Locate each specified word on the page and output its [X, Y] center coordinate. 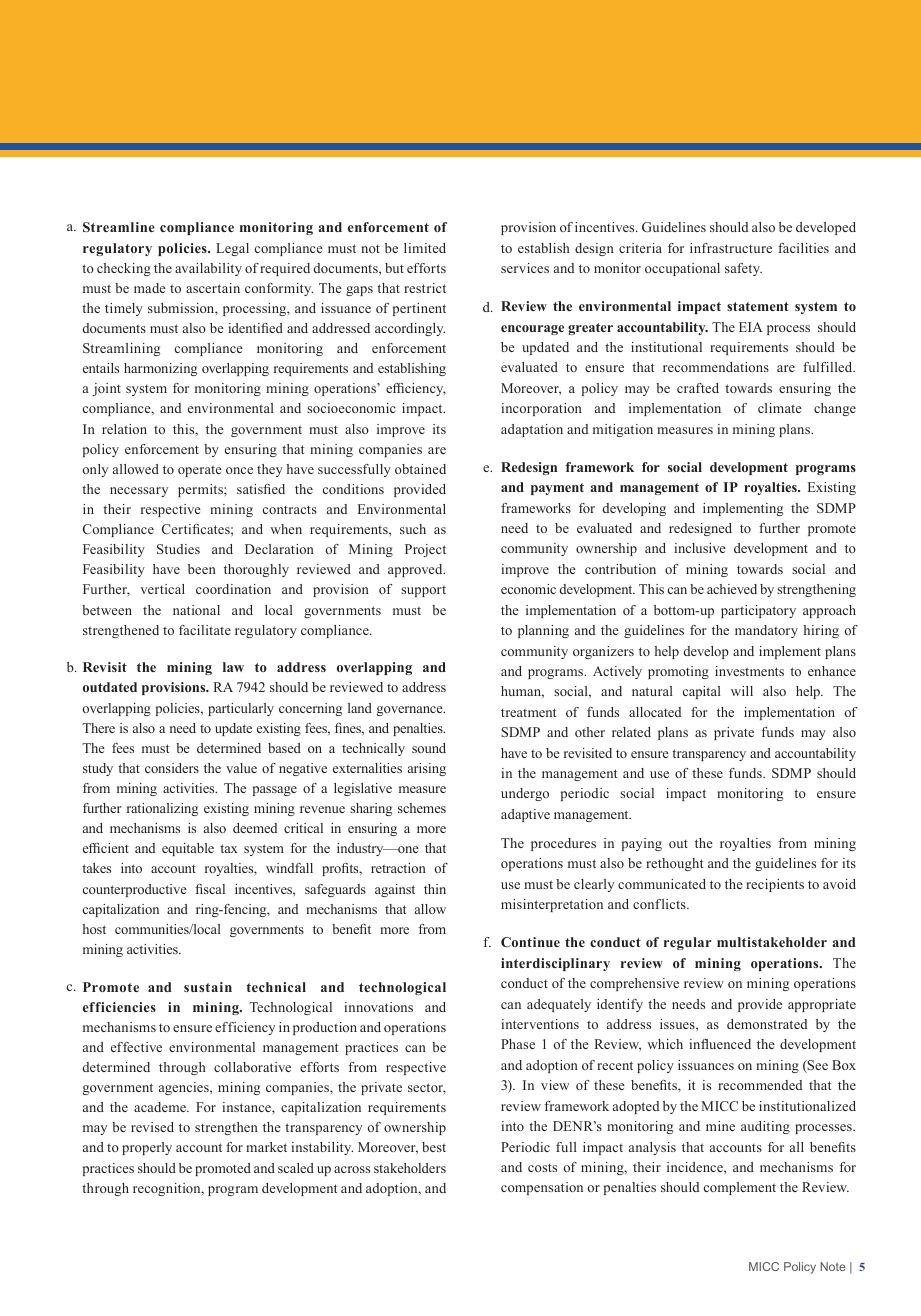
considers [172, 768]
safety [743, 269]
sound [429, 748]
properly [147, 1148]
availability [208, 269]
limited [425, 248]
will [742, 691]
